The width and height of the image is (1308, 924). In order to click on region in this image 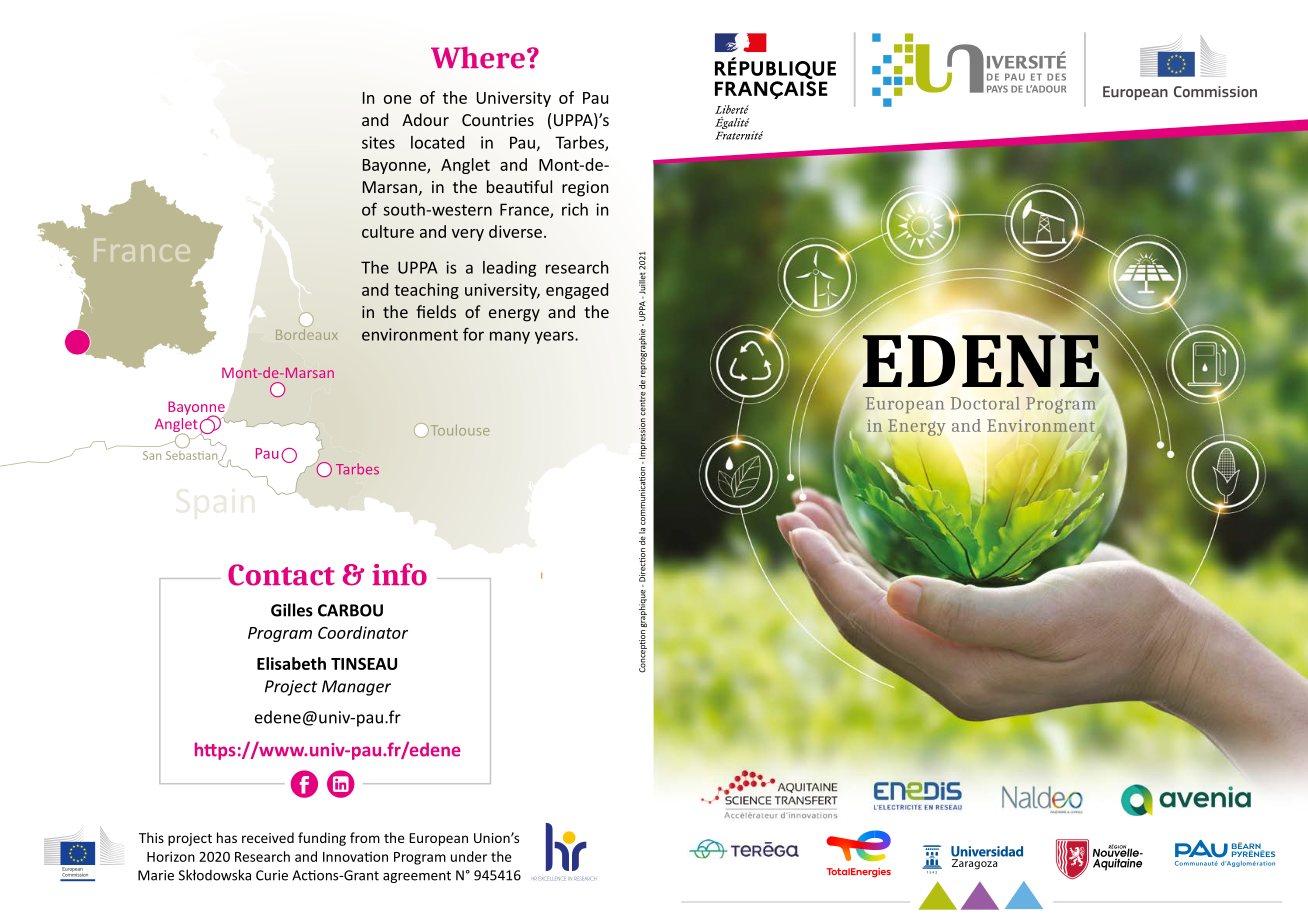, I will do `click(585, 189)`.
